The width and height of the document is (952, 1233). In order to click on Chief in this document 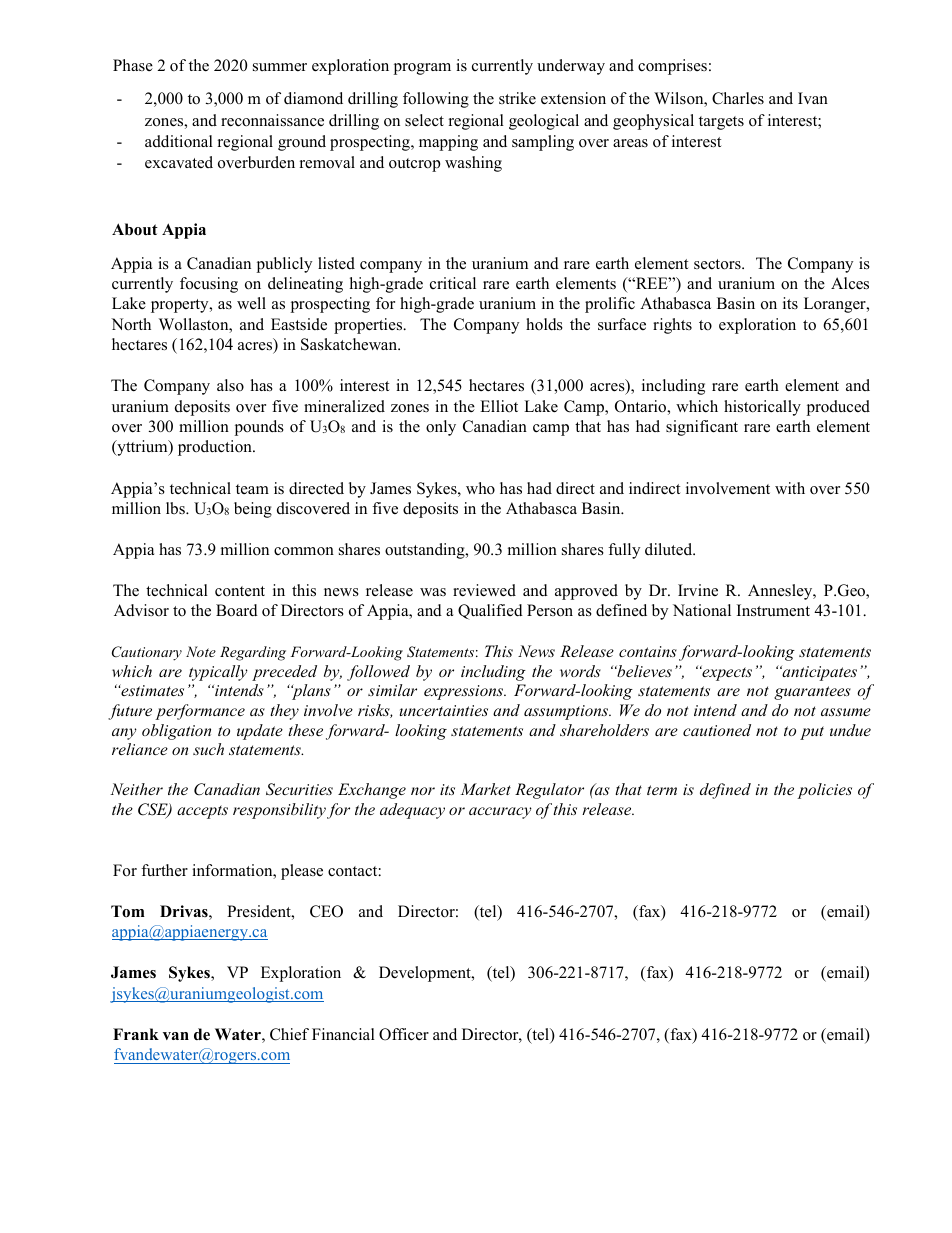, I will do `click(289, 1034)`.
